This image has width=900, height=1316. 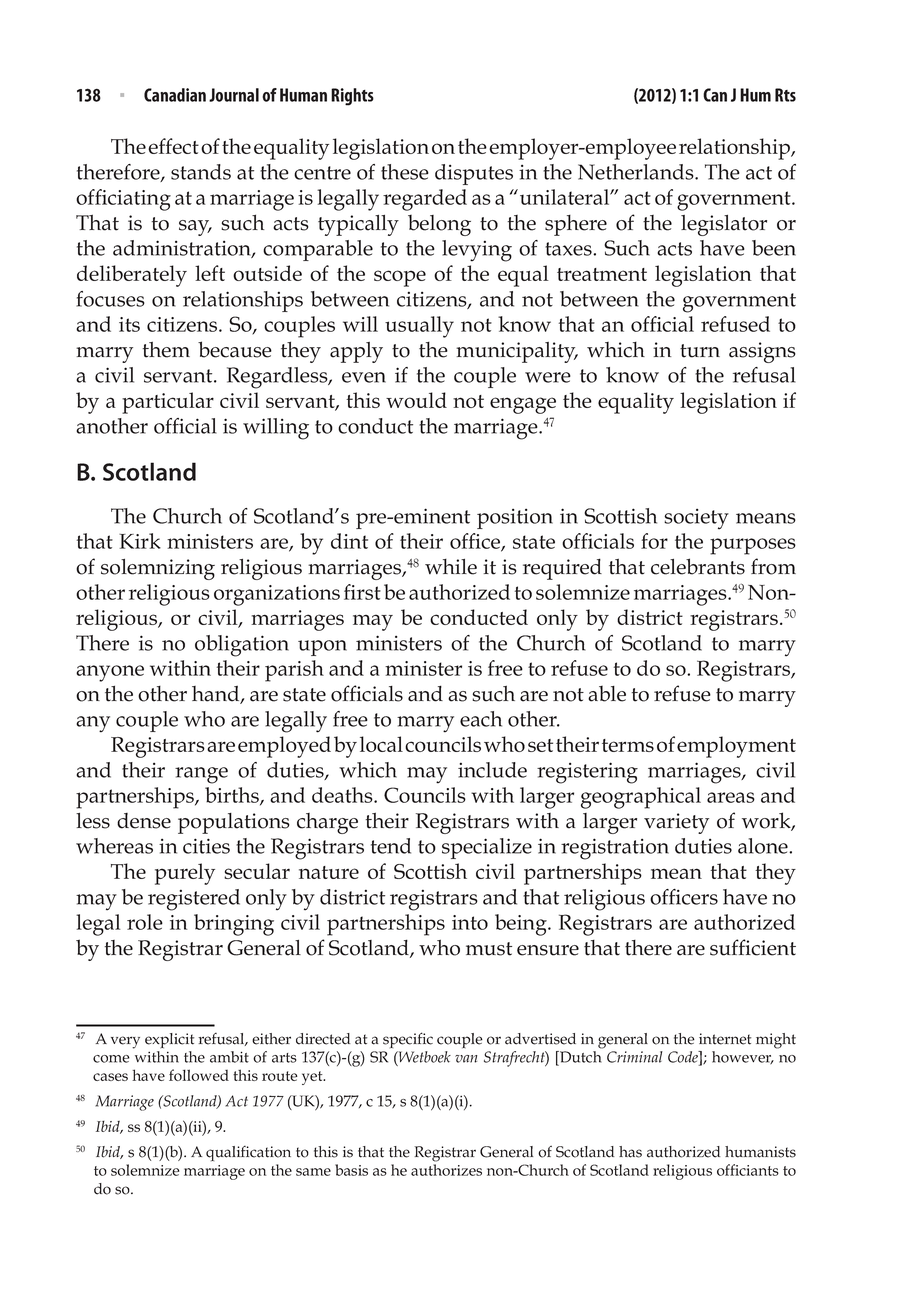 What do you see at coordinates (470, 922) in the image?
I see `into` at bounding box center [470, 922].
